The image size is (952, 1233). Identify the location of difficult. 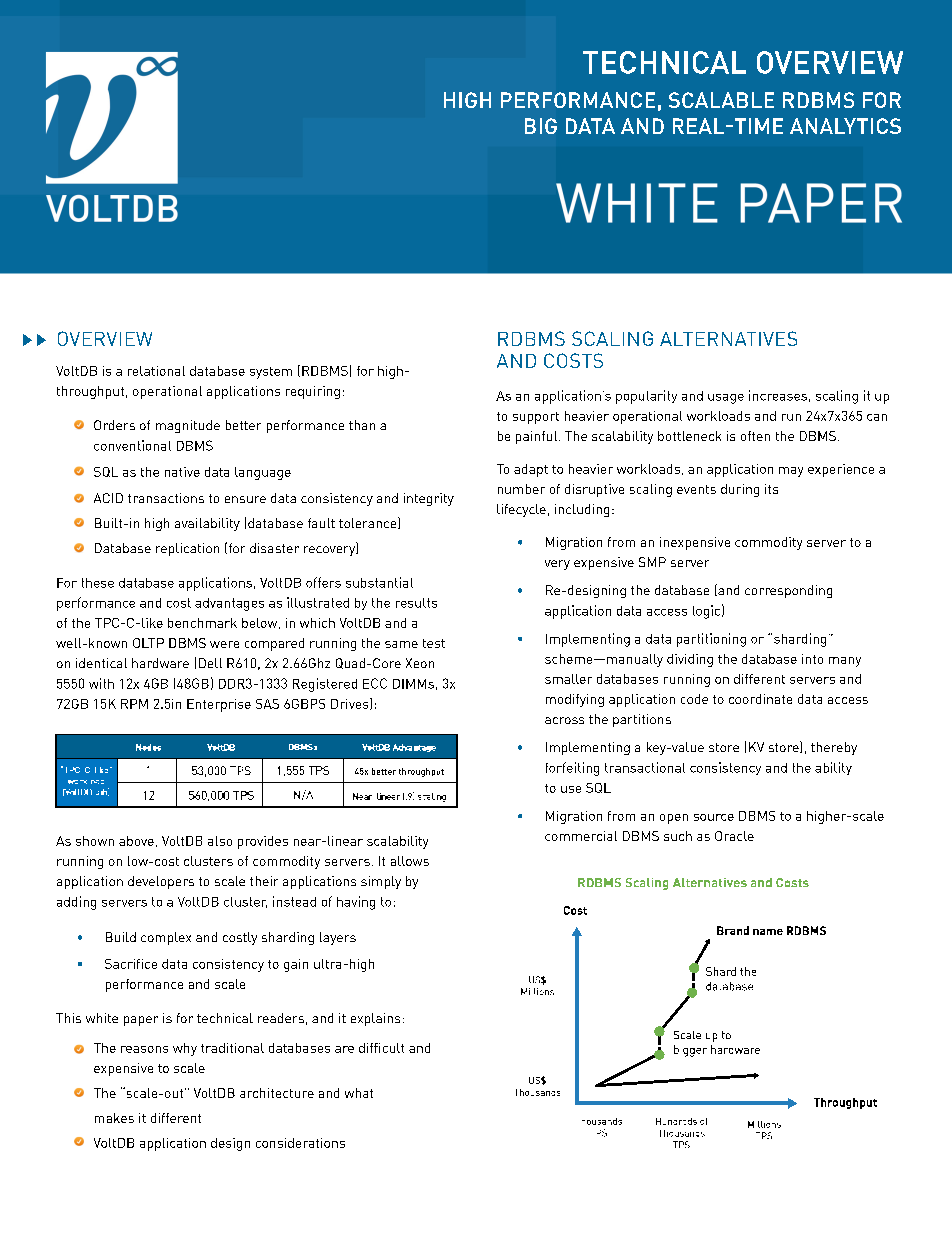
(381, 1048).
